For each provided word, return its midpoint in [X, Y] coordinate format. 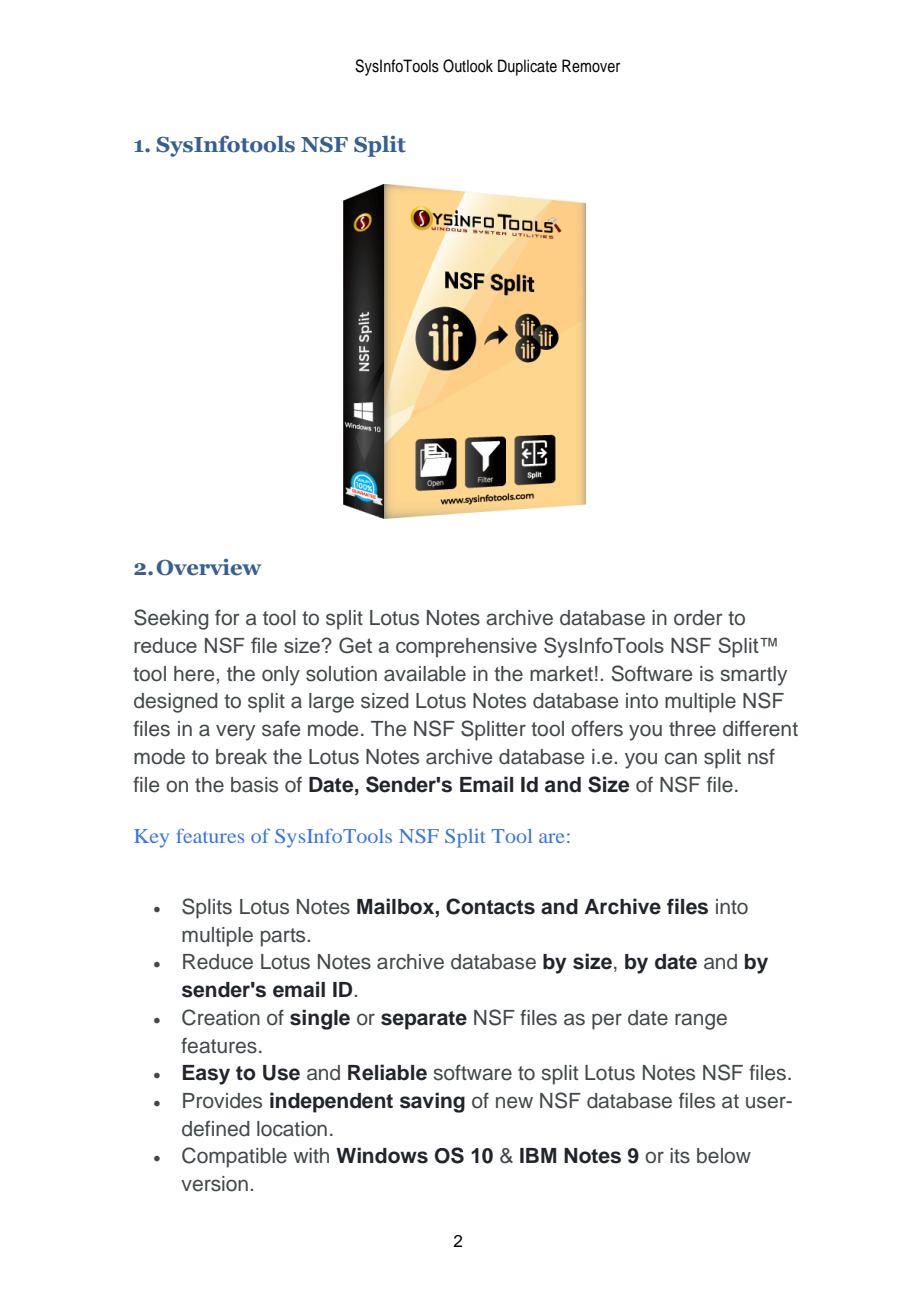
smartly [754, 676]
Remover [591, 66]
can [681, 758]
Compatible [234, 1157]
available [425, 674]
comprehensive [466, 648]
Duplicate [527, 67]
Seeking [171, 619]
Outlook [468, 66]
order [698, 618]
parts [284, 937]
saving [432, 1102]
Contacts [490, 906]
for [227, 617]
